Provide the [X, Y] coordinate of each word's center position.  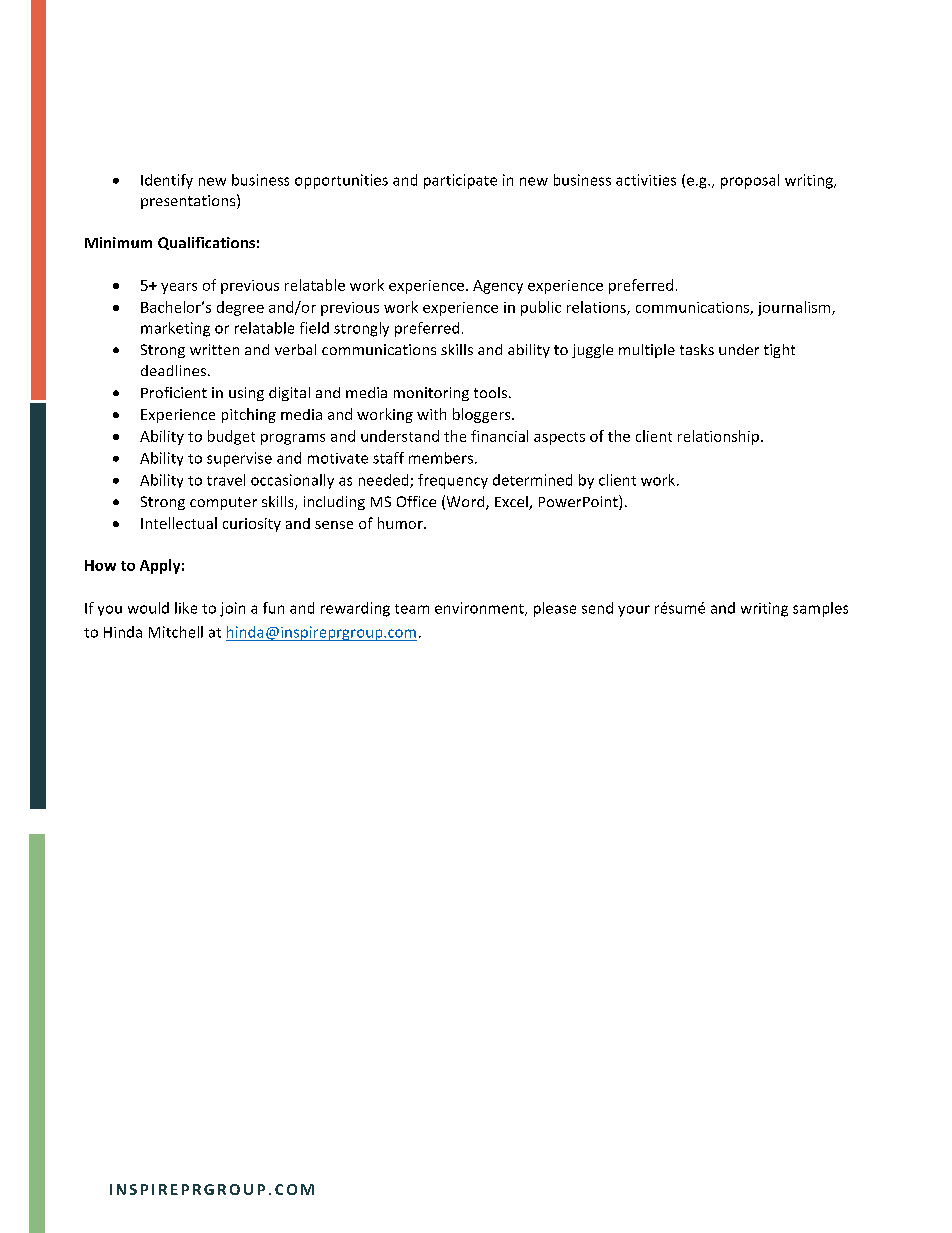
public [541, 308]
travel [226, 480]
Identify [167, 181]
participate [460, 181]
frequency [453, 481]
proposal [750, 181]
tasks [697, 349]
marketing [175, 329]
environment [480, 609]
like [186, 608]
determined [532, 480]
